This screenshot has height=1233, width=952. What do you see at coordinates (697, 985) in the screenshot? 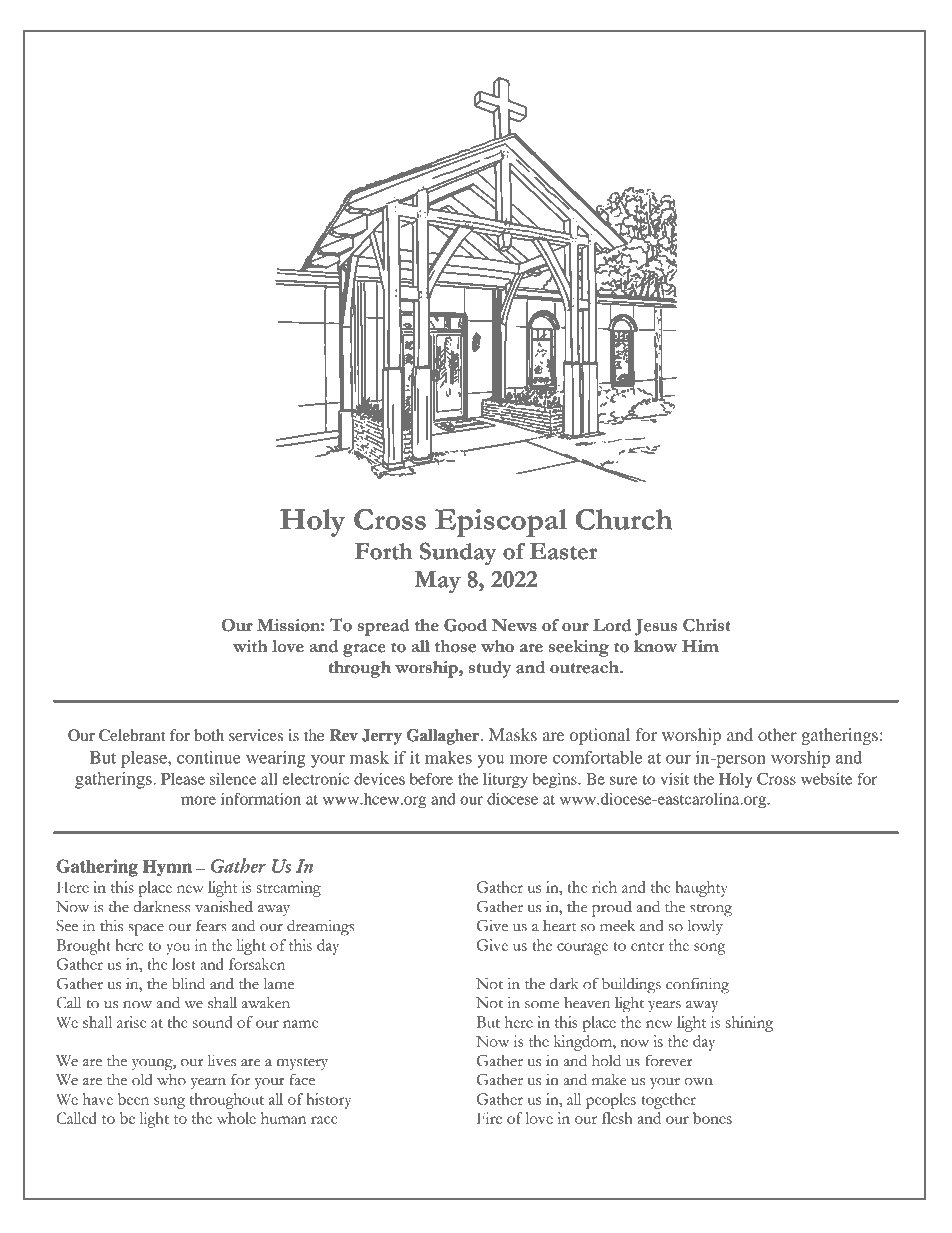
I see `confining` at bounding box center [697, 985].
